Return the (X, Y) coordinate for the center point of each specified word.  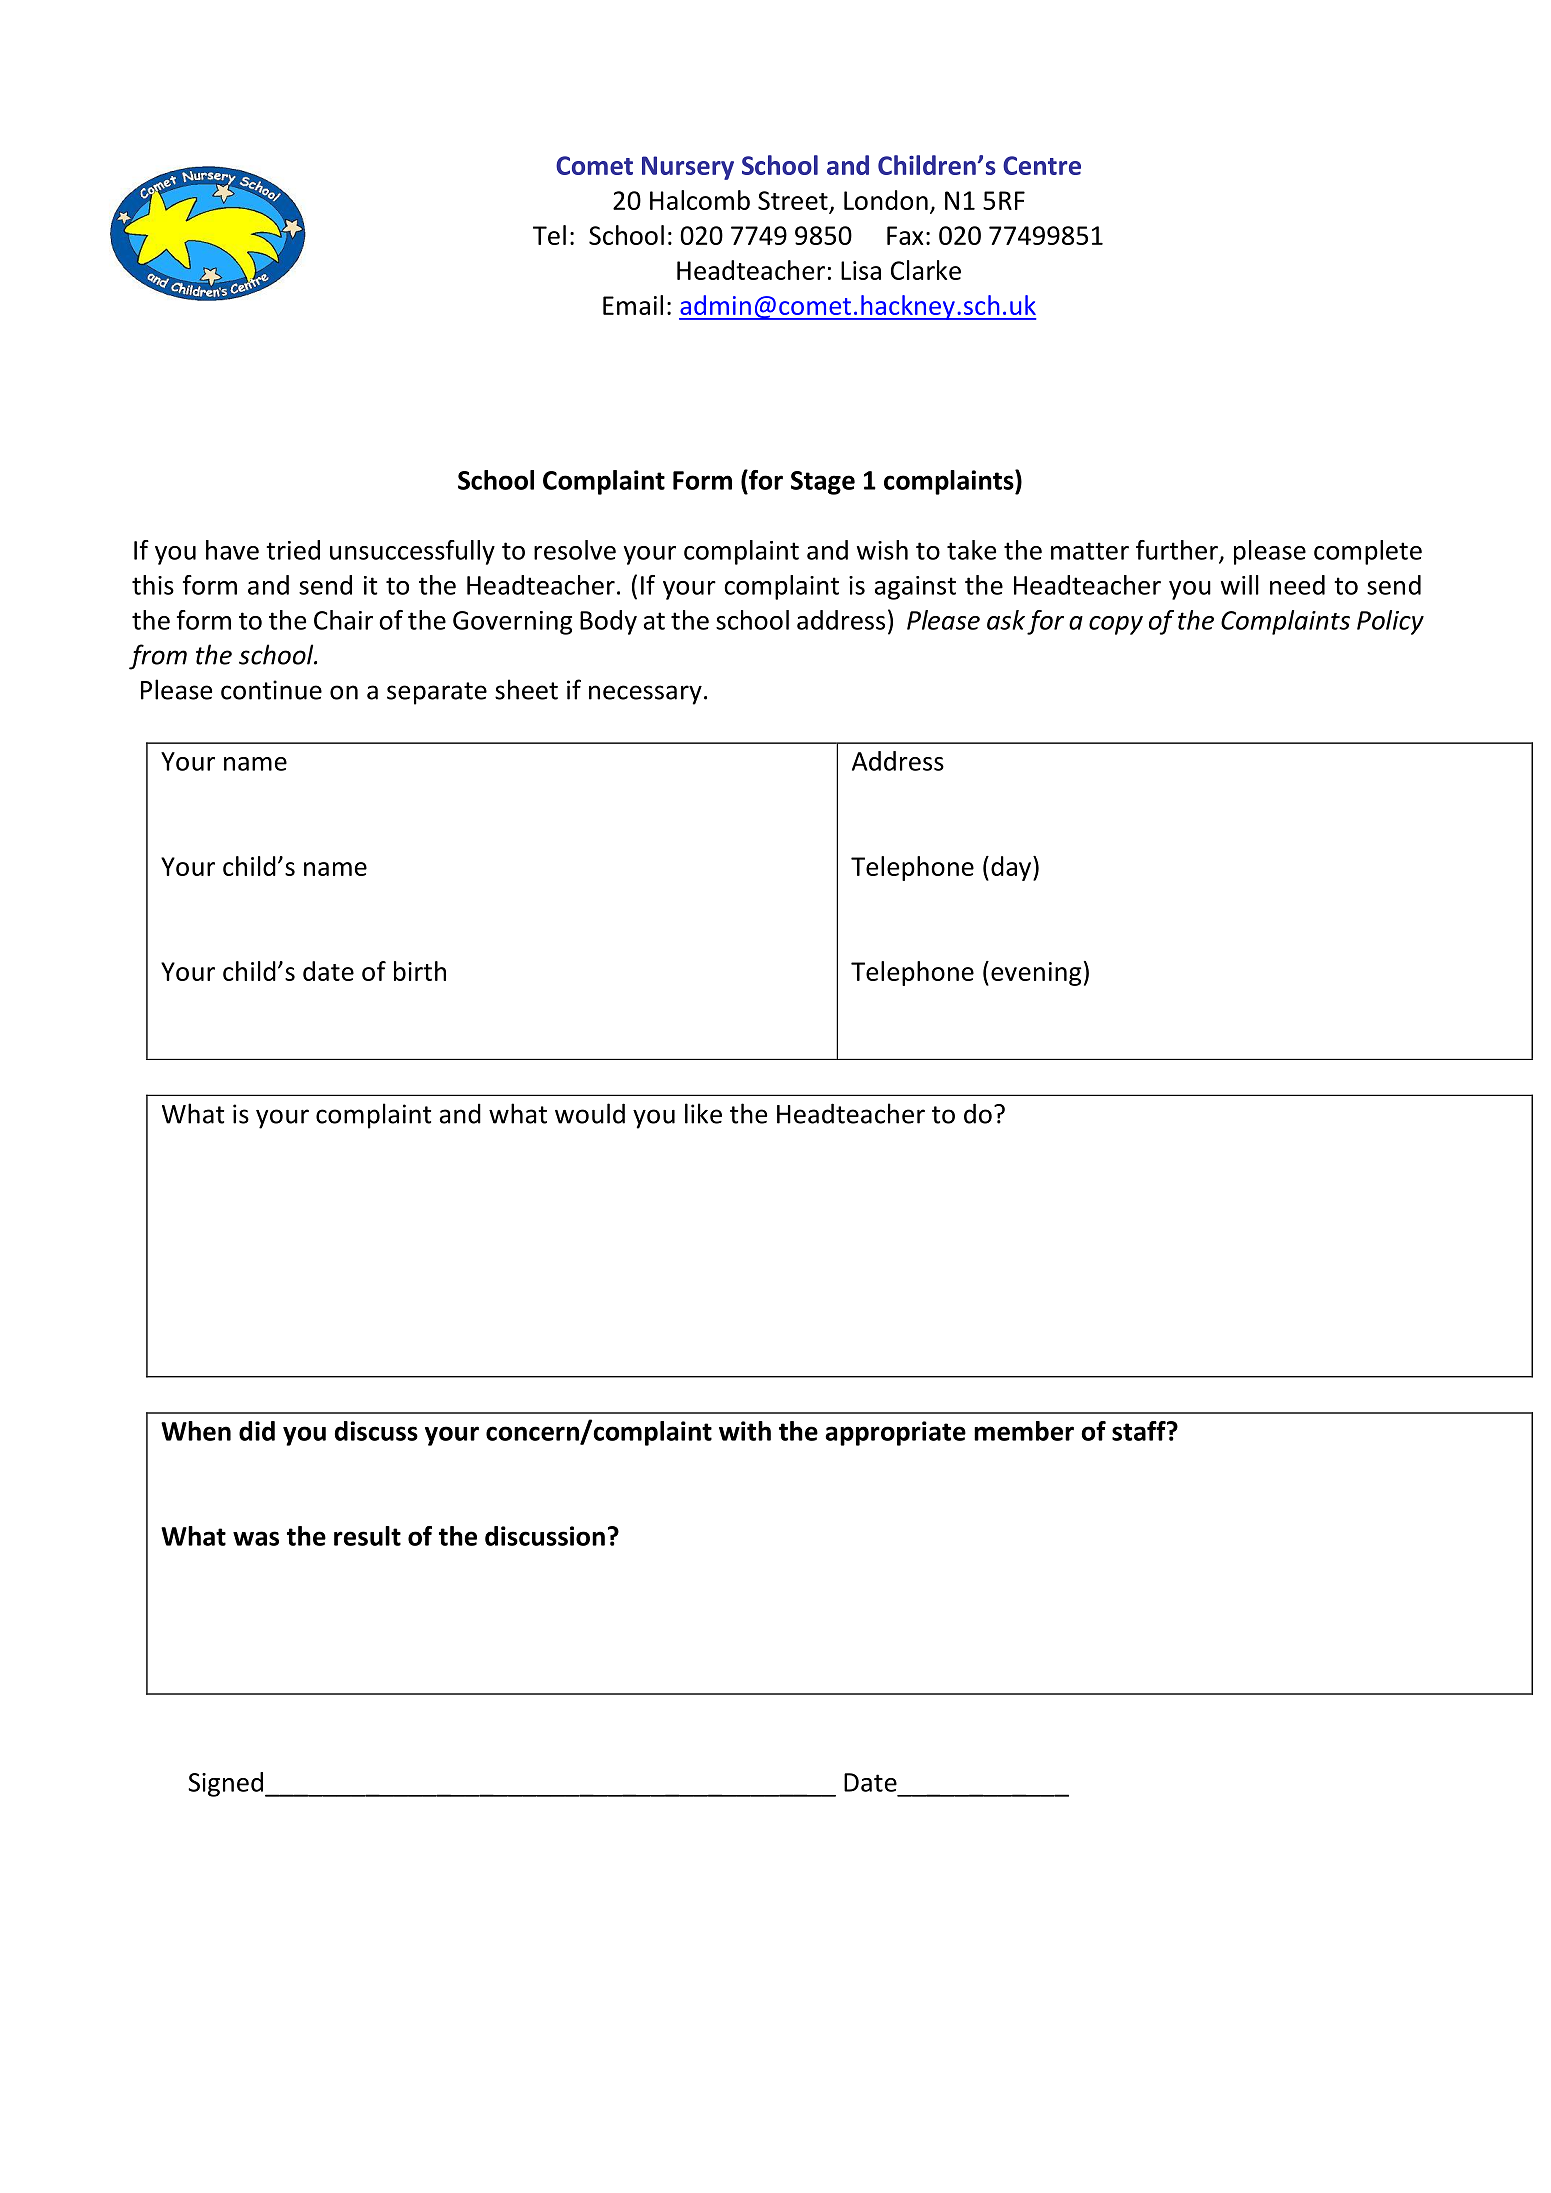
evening (1036, 974)
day (1012, 868)
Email (633, 305)
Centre (1042, 165)
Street (793, 200)
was (256, 1538)
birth (420, 971)
